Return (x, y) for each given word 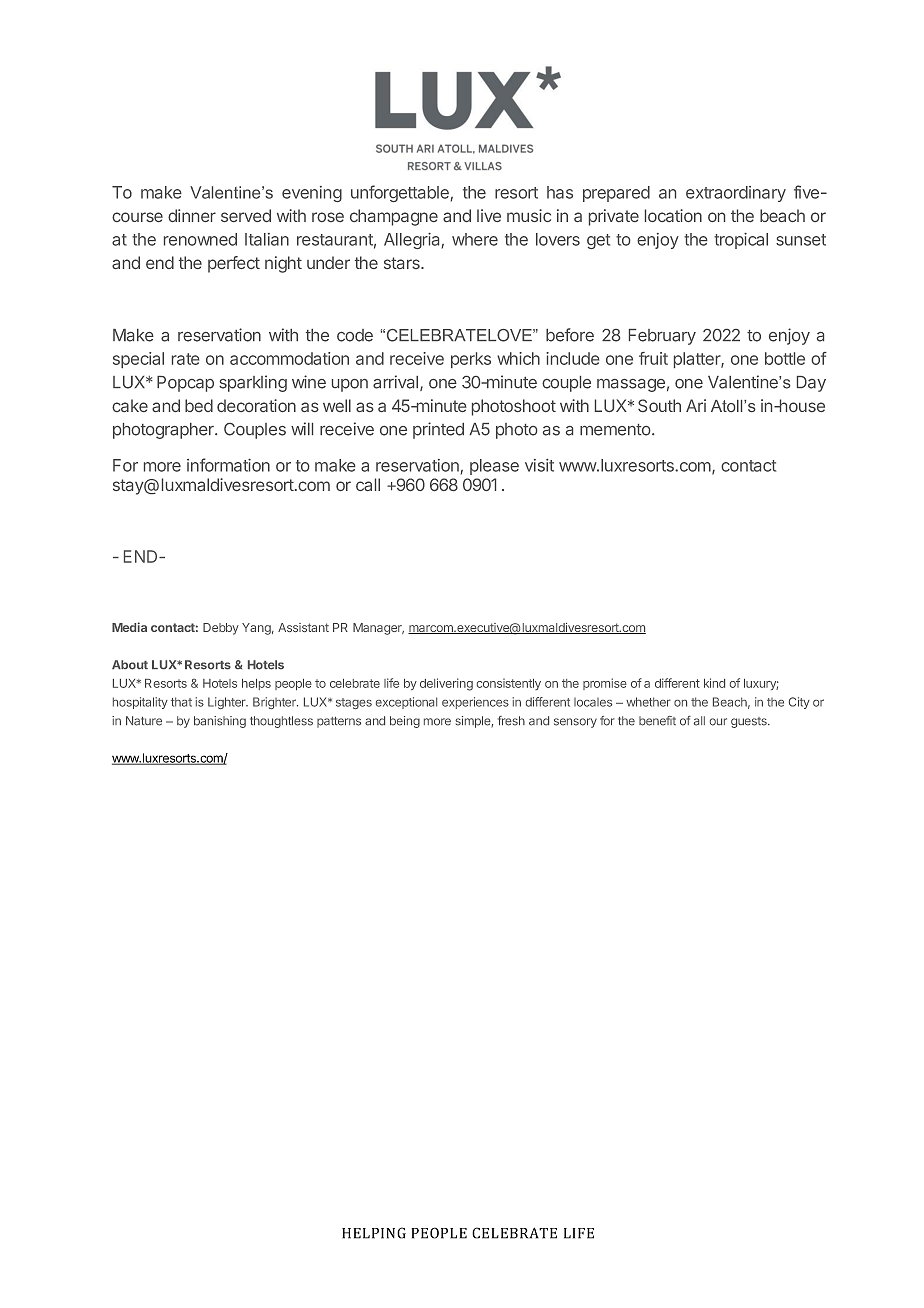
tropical (741, 241)
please (494, 467)
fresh (511, 721)
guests (750, 722)
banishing (220, 722)
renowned (200, 239)
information (228, 465)
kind (714, 683)
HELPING (374, 1233)
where (475, 239)
